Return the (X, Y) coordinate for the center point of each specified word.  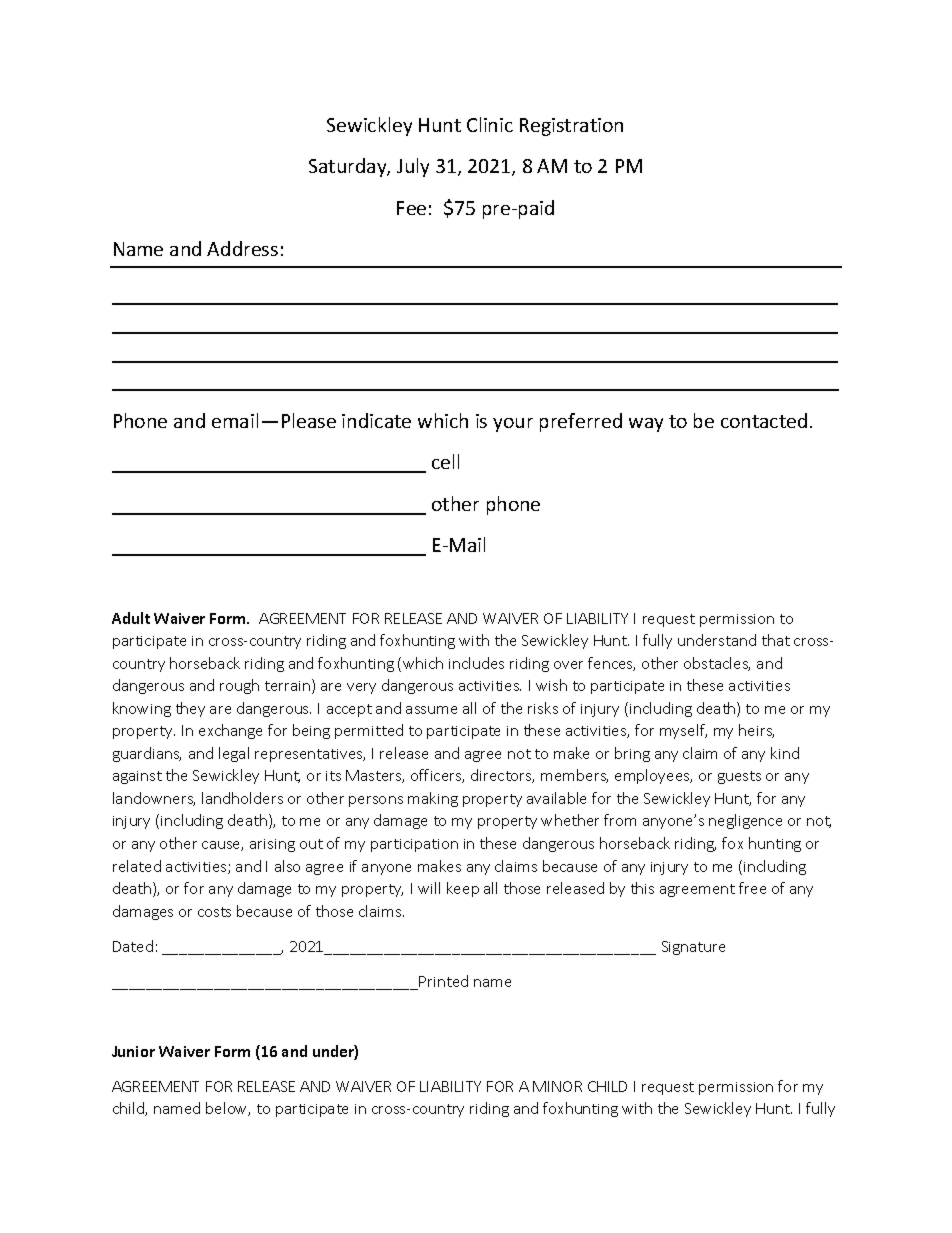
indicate (376, 420)
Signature (693, 948)
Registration (571, 127)
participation (414, 845)
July (413, 167)
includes (476, 663)
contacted (764, 420)
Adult (131, 618)
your (513, 425)
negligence (745, 821)
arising (272, 845)
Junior (133, 1051)
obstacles (717, 664)
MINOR (557, 1086)
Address (242, 248)
